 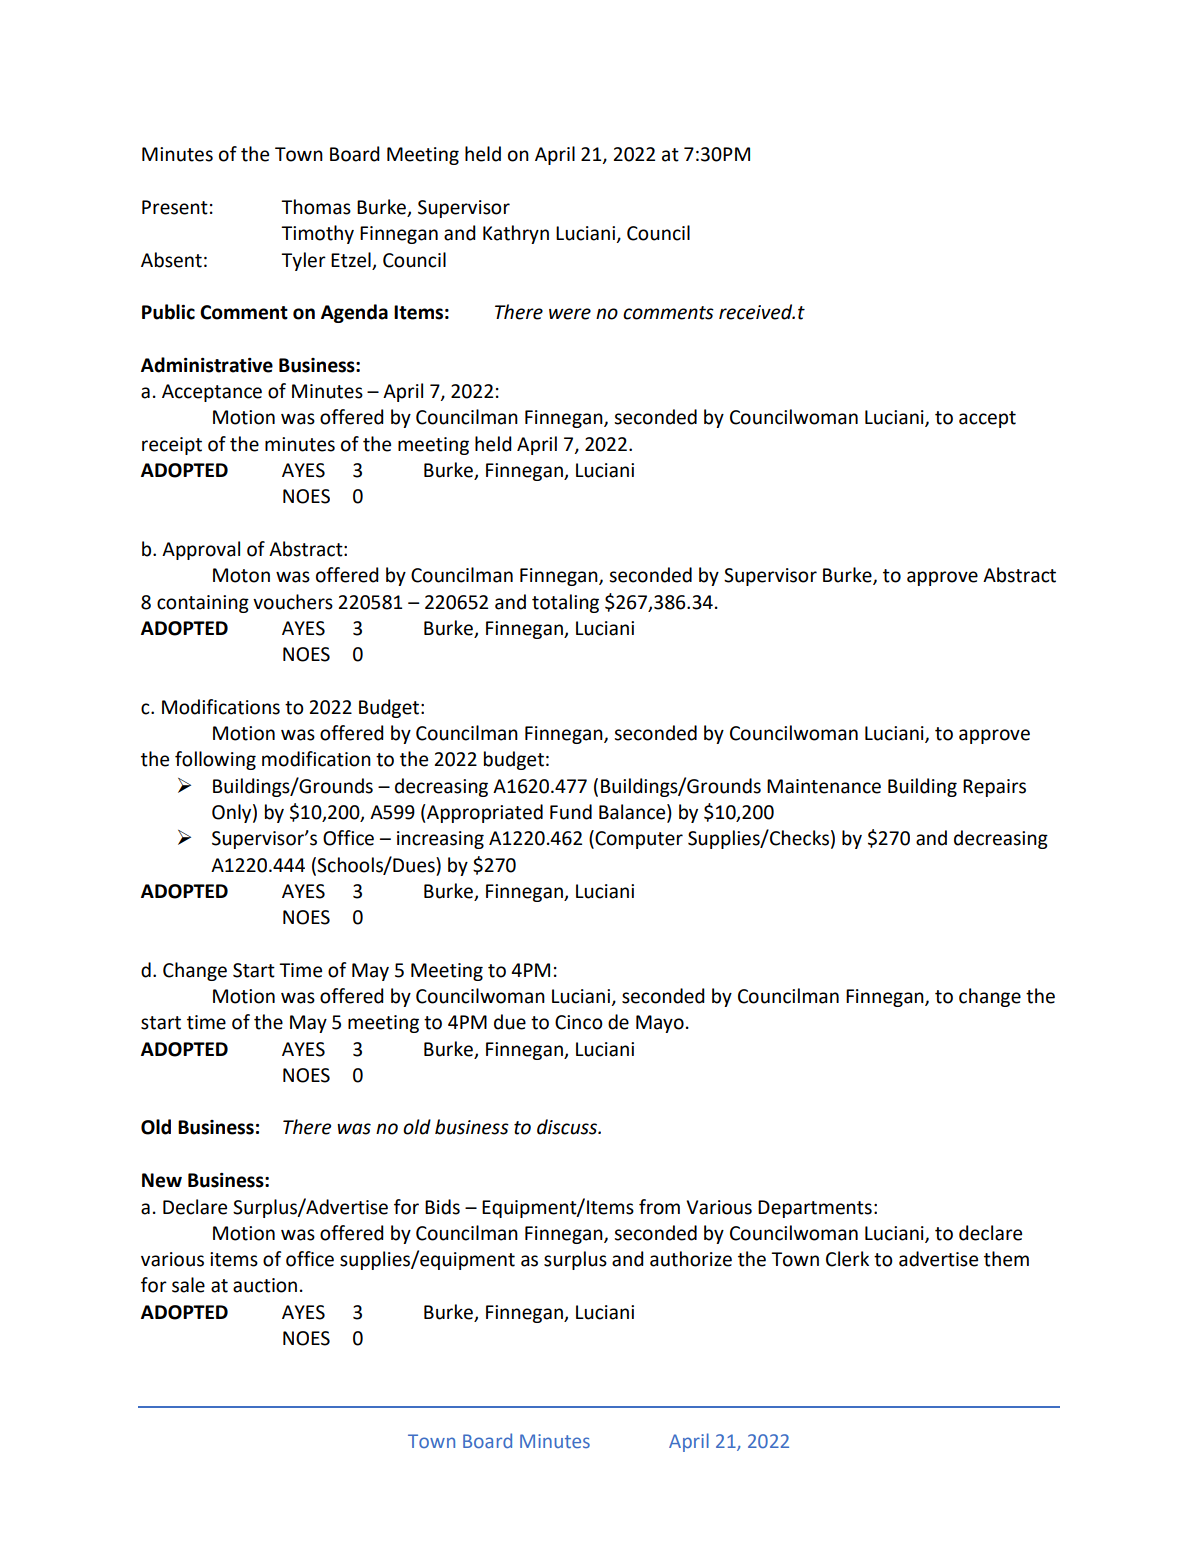 I want to click on Kathryn, so click(x=516, y=234).
